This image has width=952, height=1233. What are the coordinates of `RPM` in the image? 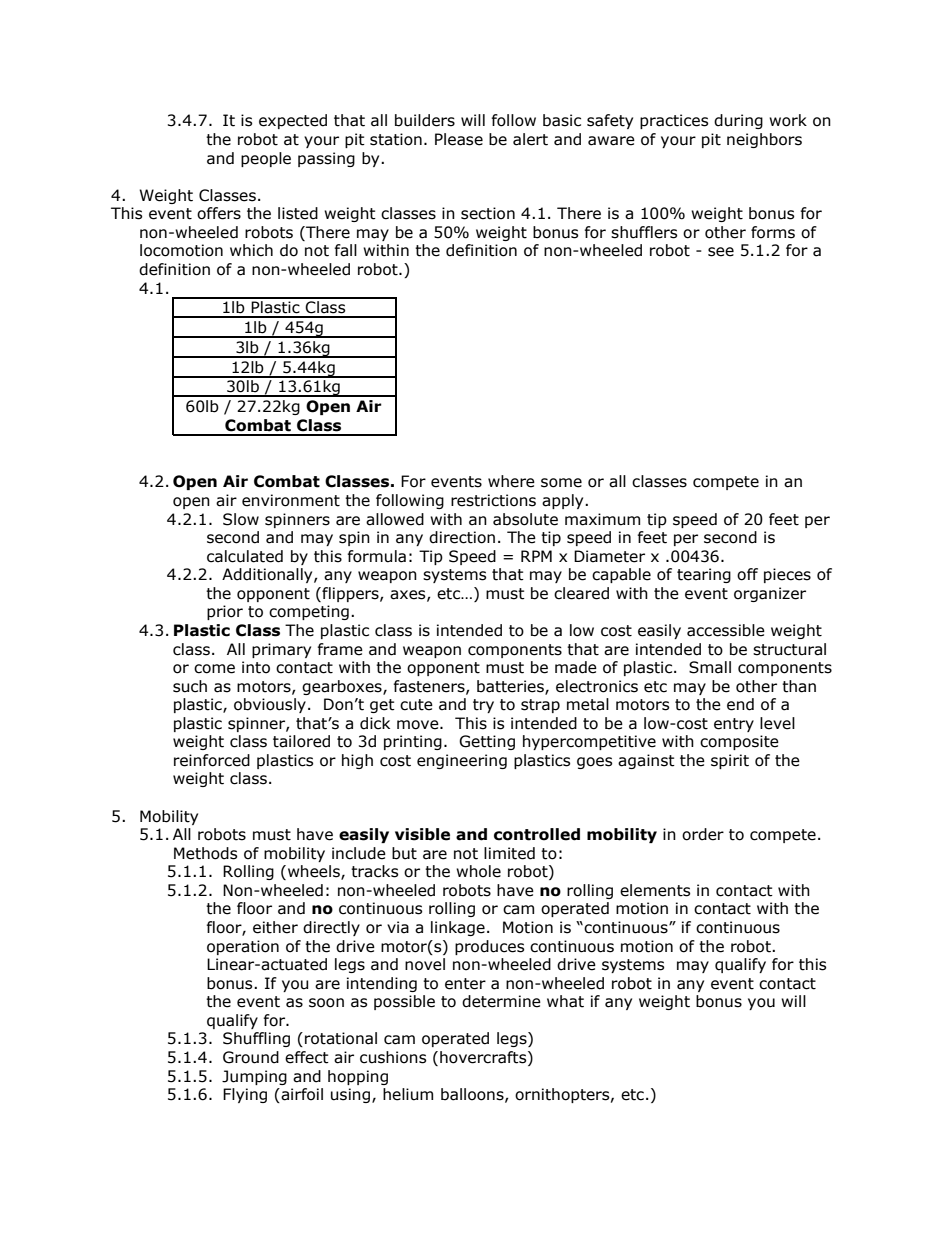 It's located at (536, 556).
